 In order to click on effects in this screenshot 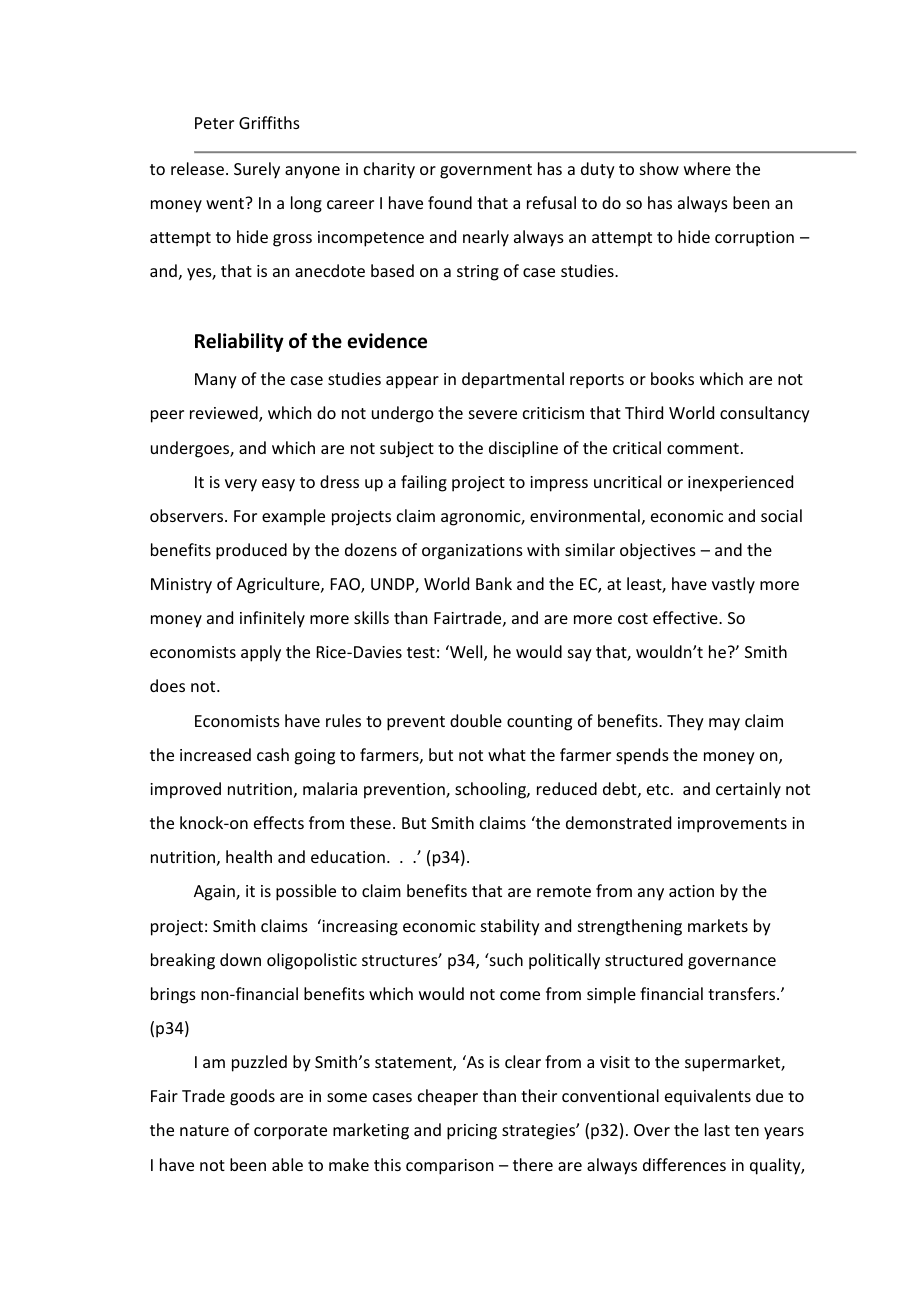, I will do `click(279, 822)`.
